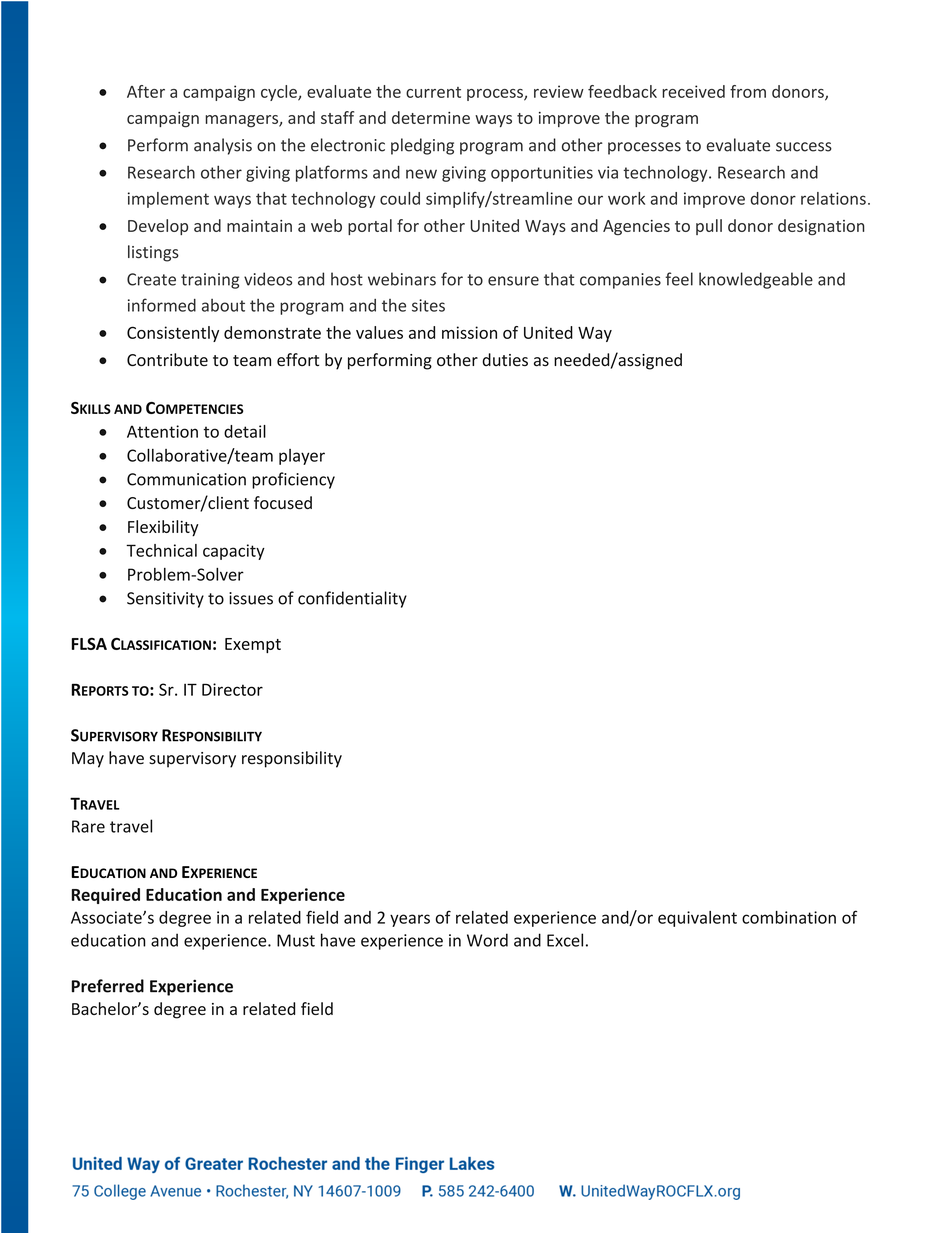 Image resolution: width=952 pixels, height=1233 pixels. Describe the element at coordinates (697, 919) in the document. I see `equivalent` at that location.
